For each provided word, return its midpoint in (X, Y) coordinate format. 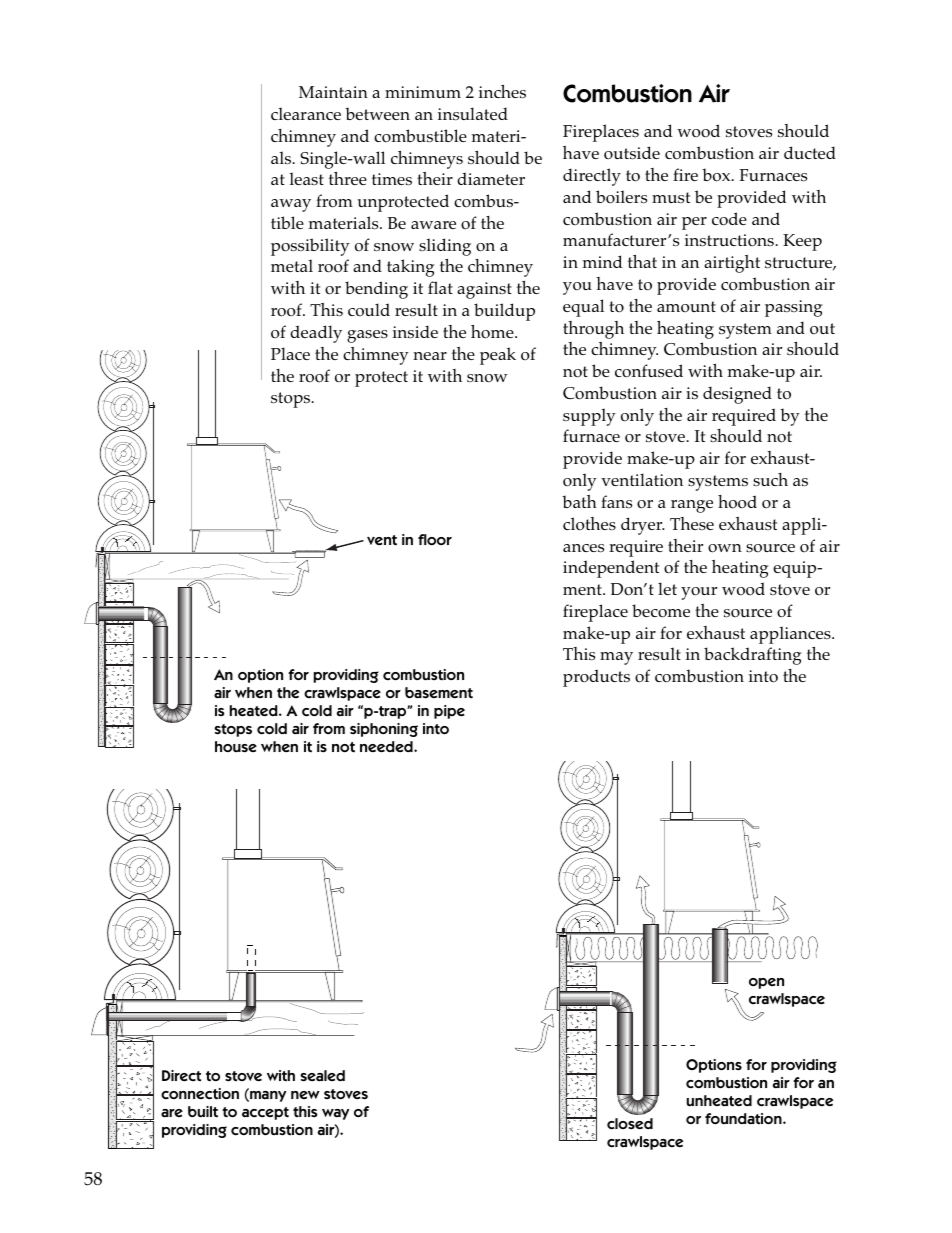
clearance (306, 113)
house (236, 747)
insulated (473, 113)
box (717, 175)
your (699, 593)
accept (265, 1113)
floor (435, 539)
